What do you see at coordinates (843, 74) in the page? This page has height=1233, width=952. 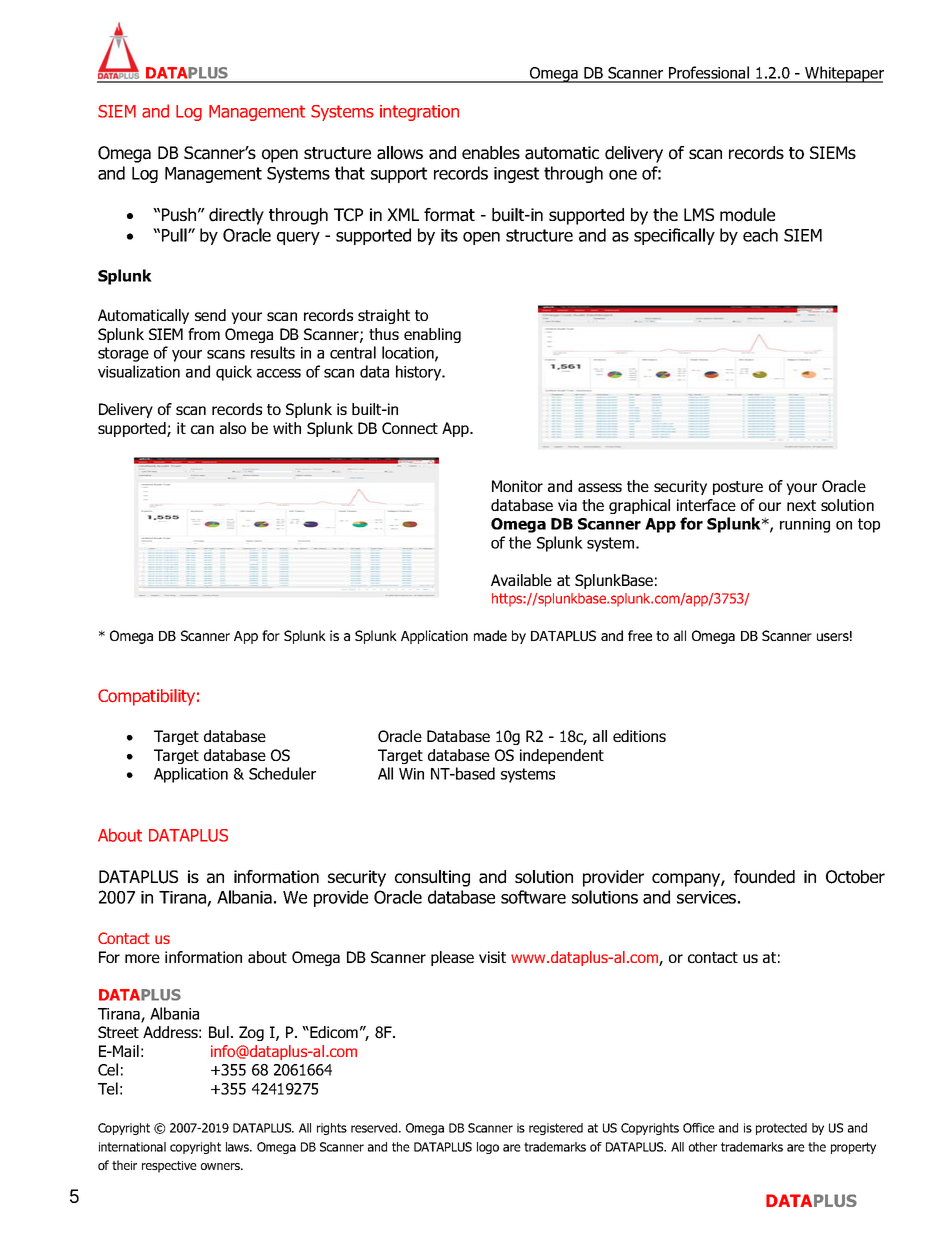 I see `Whitepaper` at bounding box center [843, 74].
